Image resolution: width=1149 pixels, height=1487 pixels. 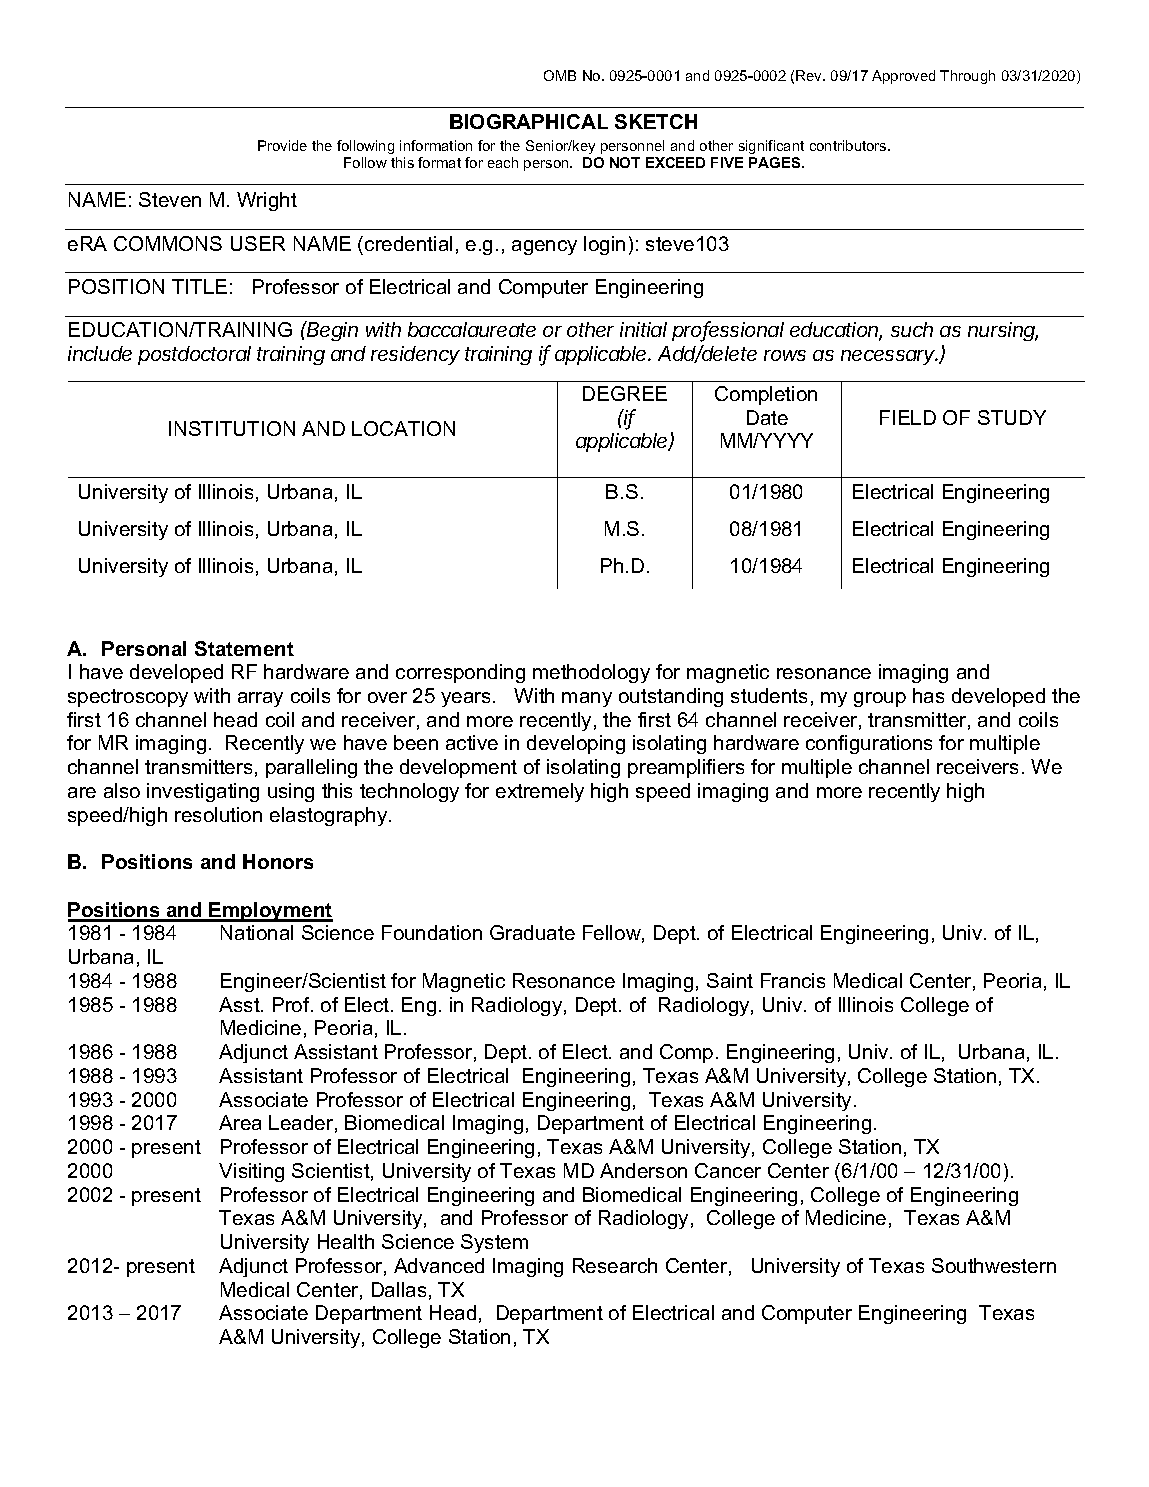 What do you see at coordinates (903, 77) in the screenshot?
I see `Approved` at bounding box center [903, 77].
